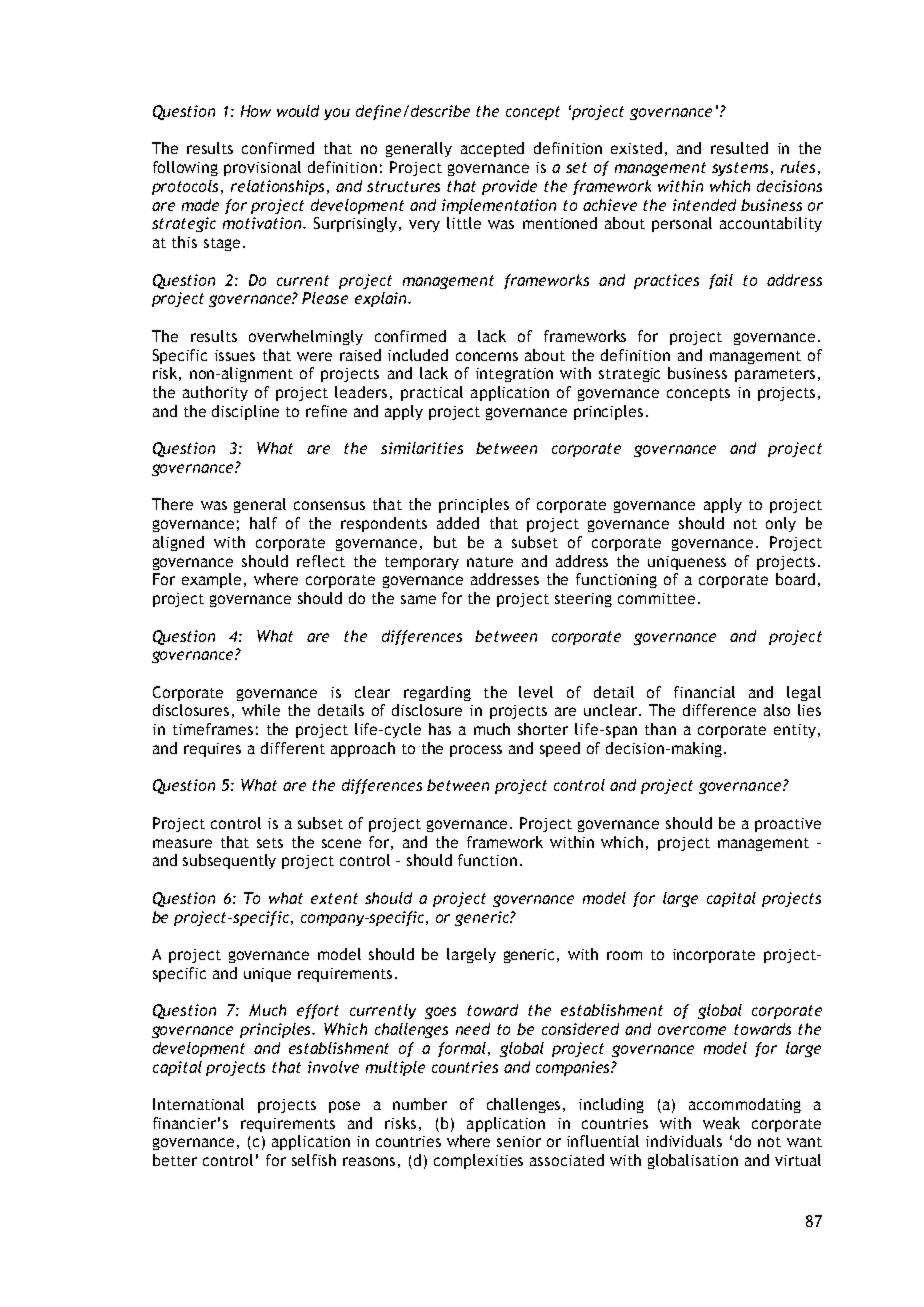 Image resolution: width=924 pixels, height=1307 pixels. Describe the element at coordinates (492, 149) in the image. I see `accepted` at that location.
